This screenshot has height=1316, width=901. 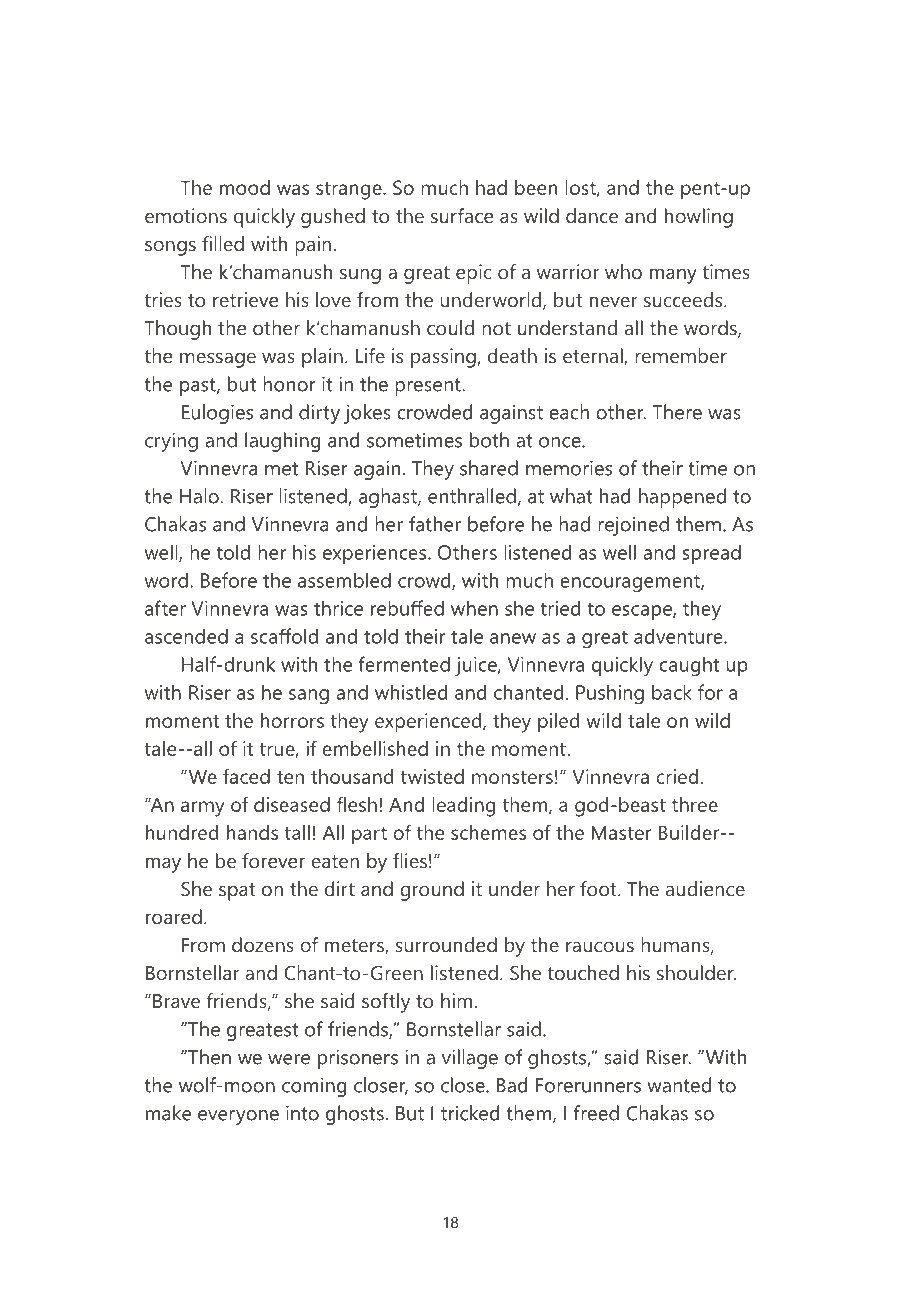 I want to click on encouragement, so click(x=631, y=583).
